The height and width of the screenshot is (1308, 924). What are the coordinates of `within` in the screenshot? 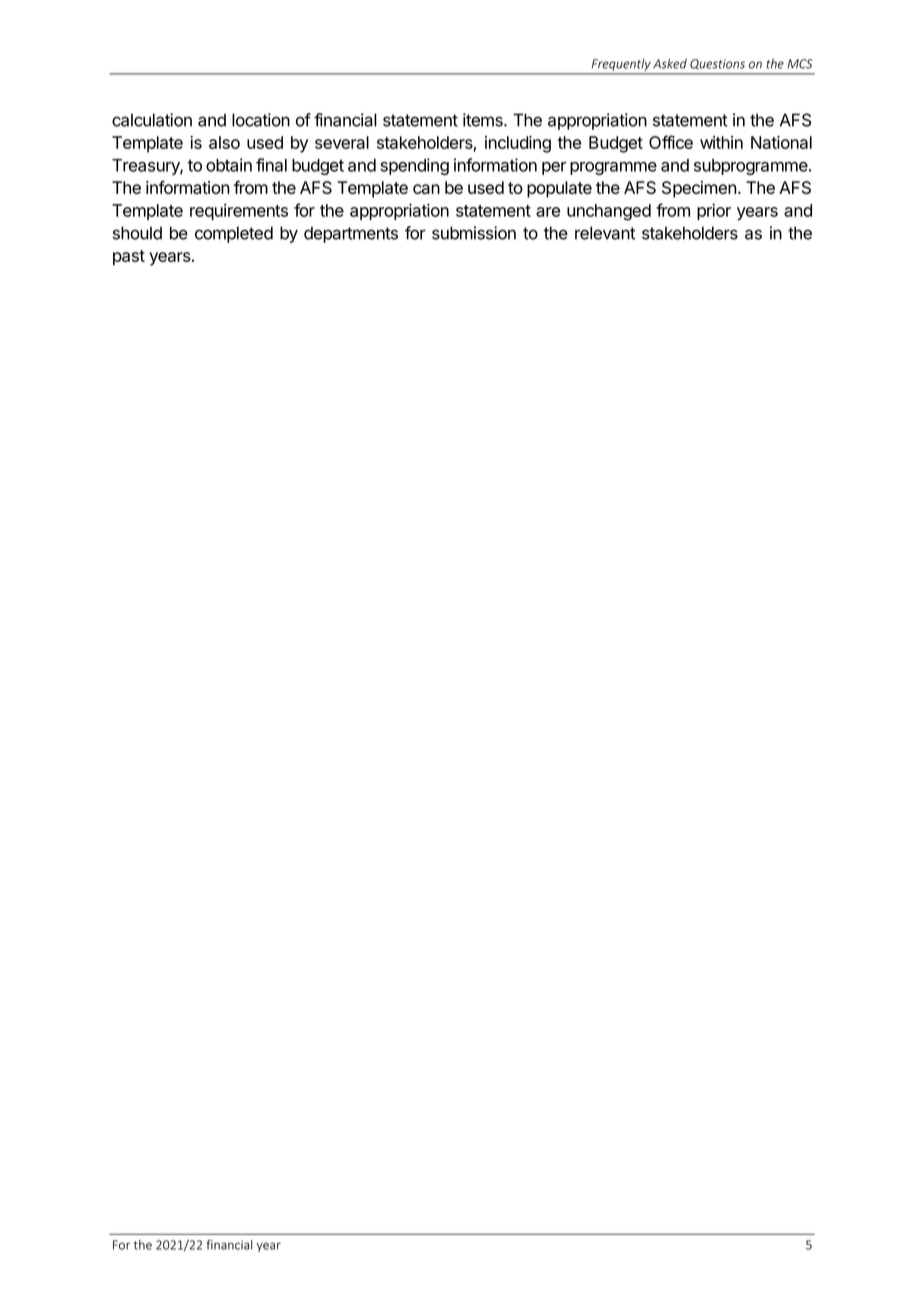 It's located at (721, 142).
